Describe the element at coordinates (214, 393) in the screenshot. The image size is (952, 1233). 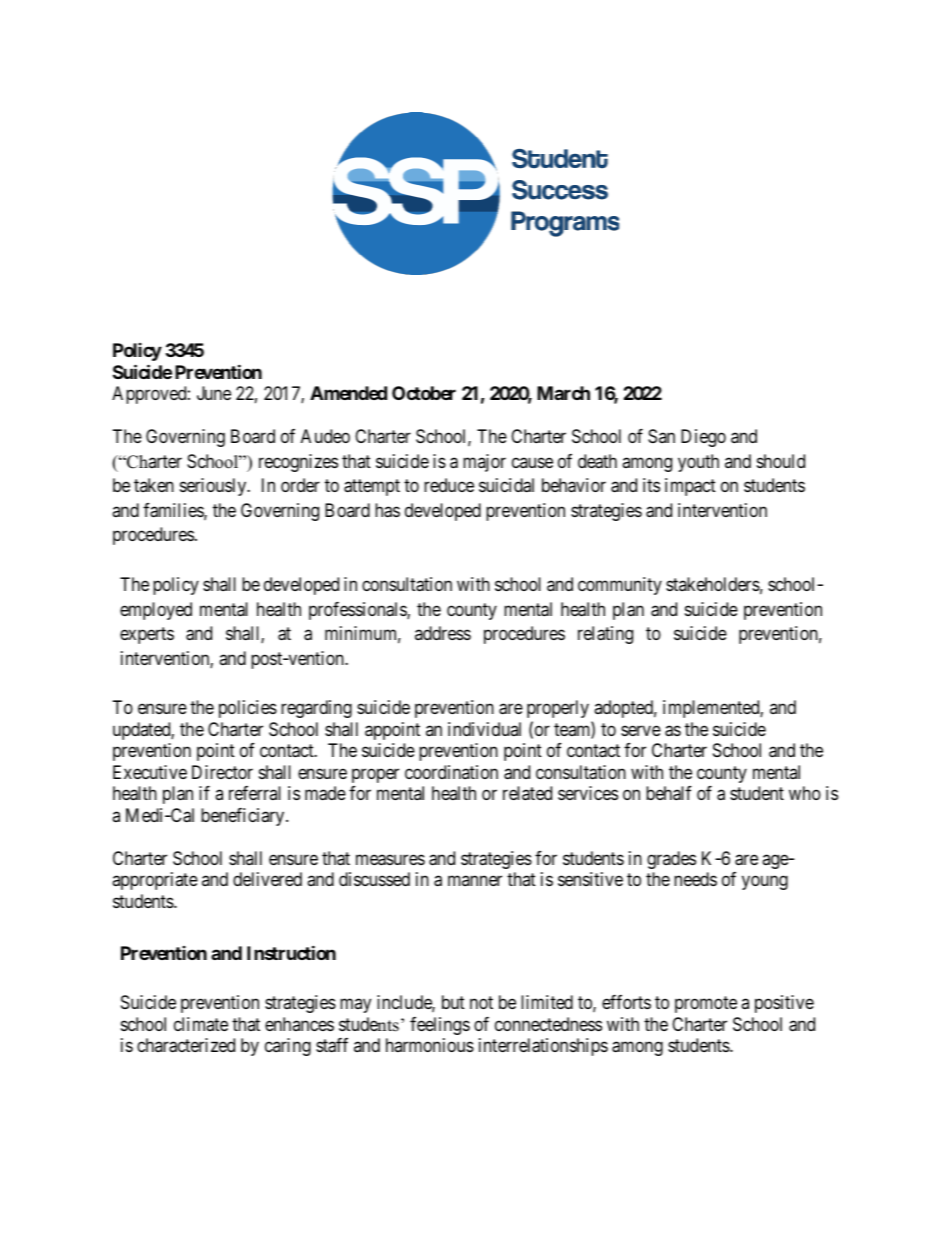
I see `June` at that location.
